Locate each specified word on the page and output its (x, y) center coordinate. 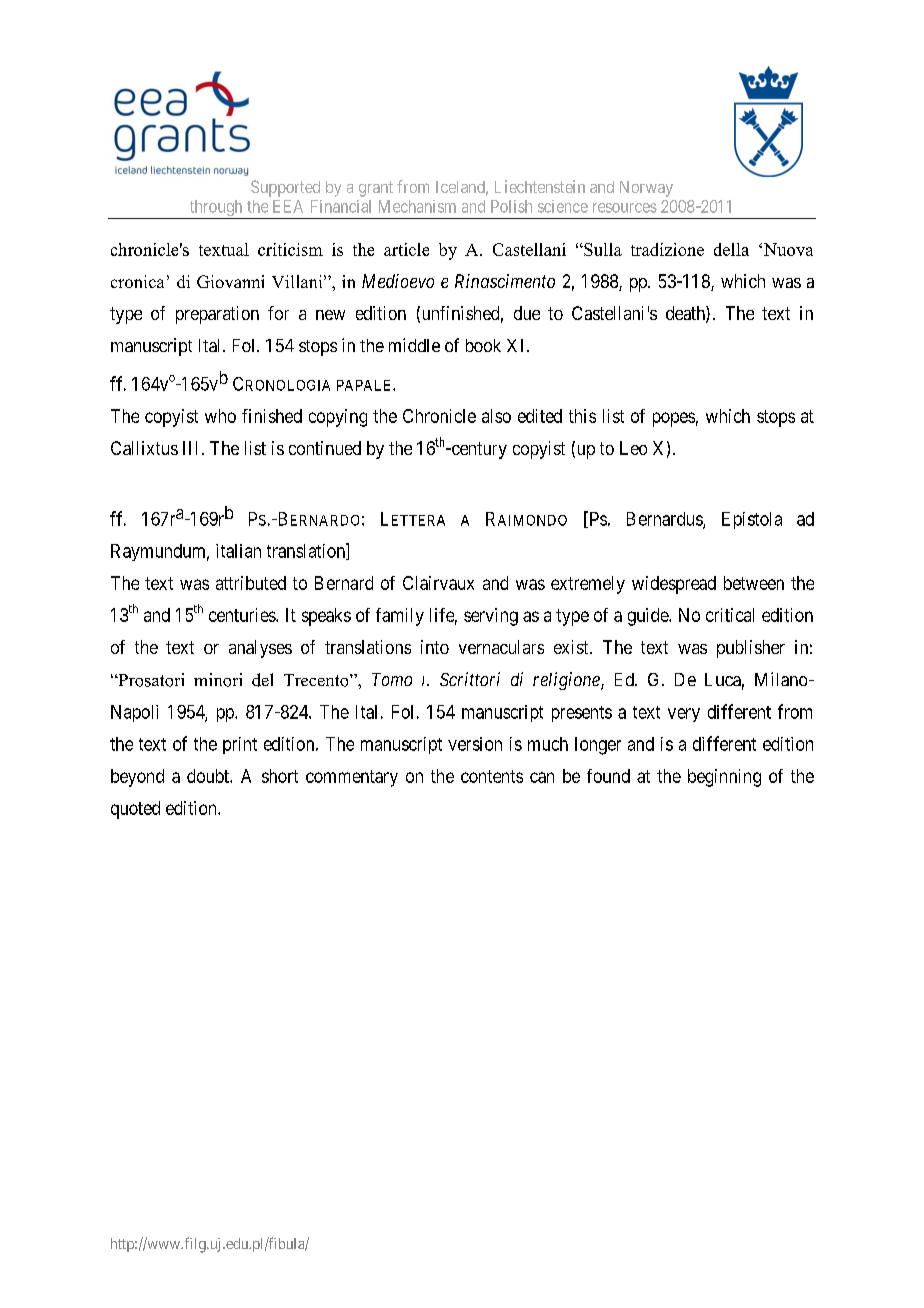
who (220, 416)
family (400, 617)
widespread (674, 585)
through (216, 209)
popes (674, 419)
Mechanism (417, 206)
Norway (646, 189)
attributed (251, 583)
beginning (724, 778)
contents (492, 776)
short (280, 776)
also (496, 416)
